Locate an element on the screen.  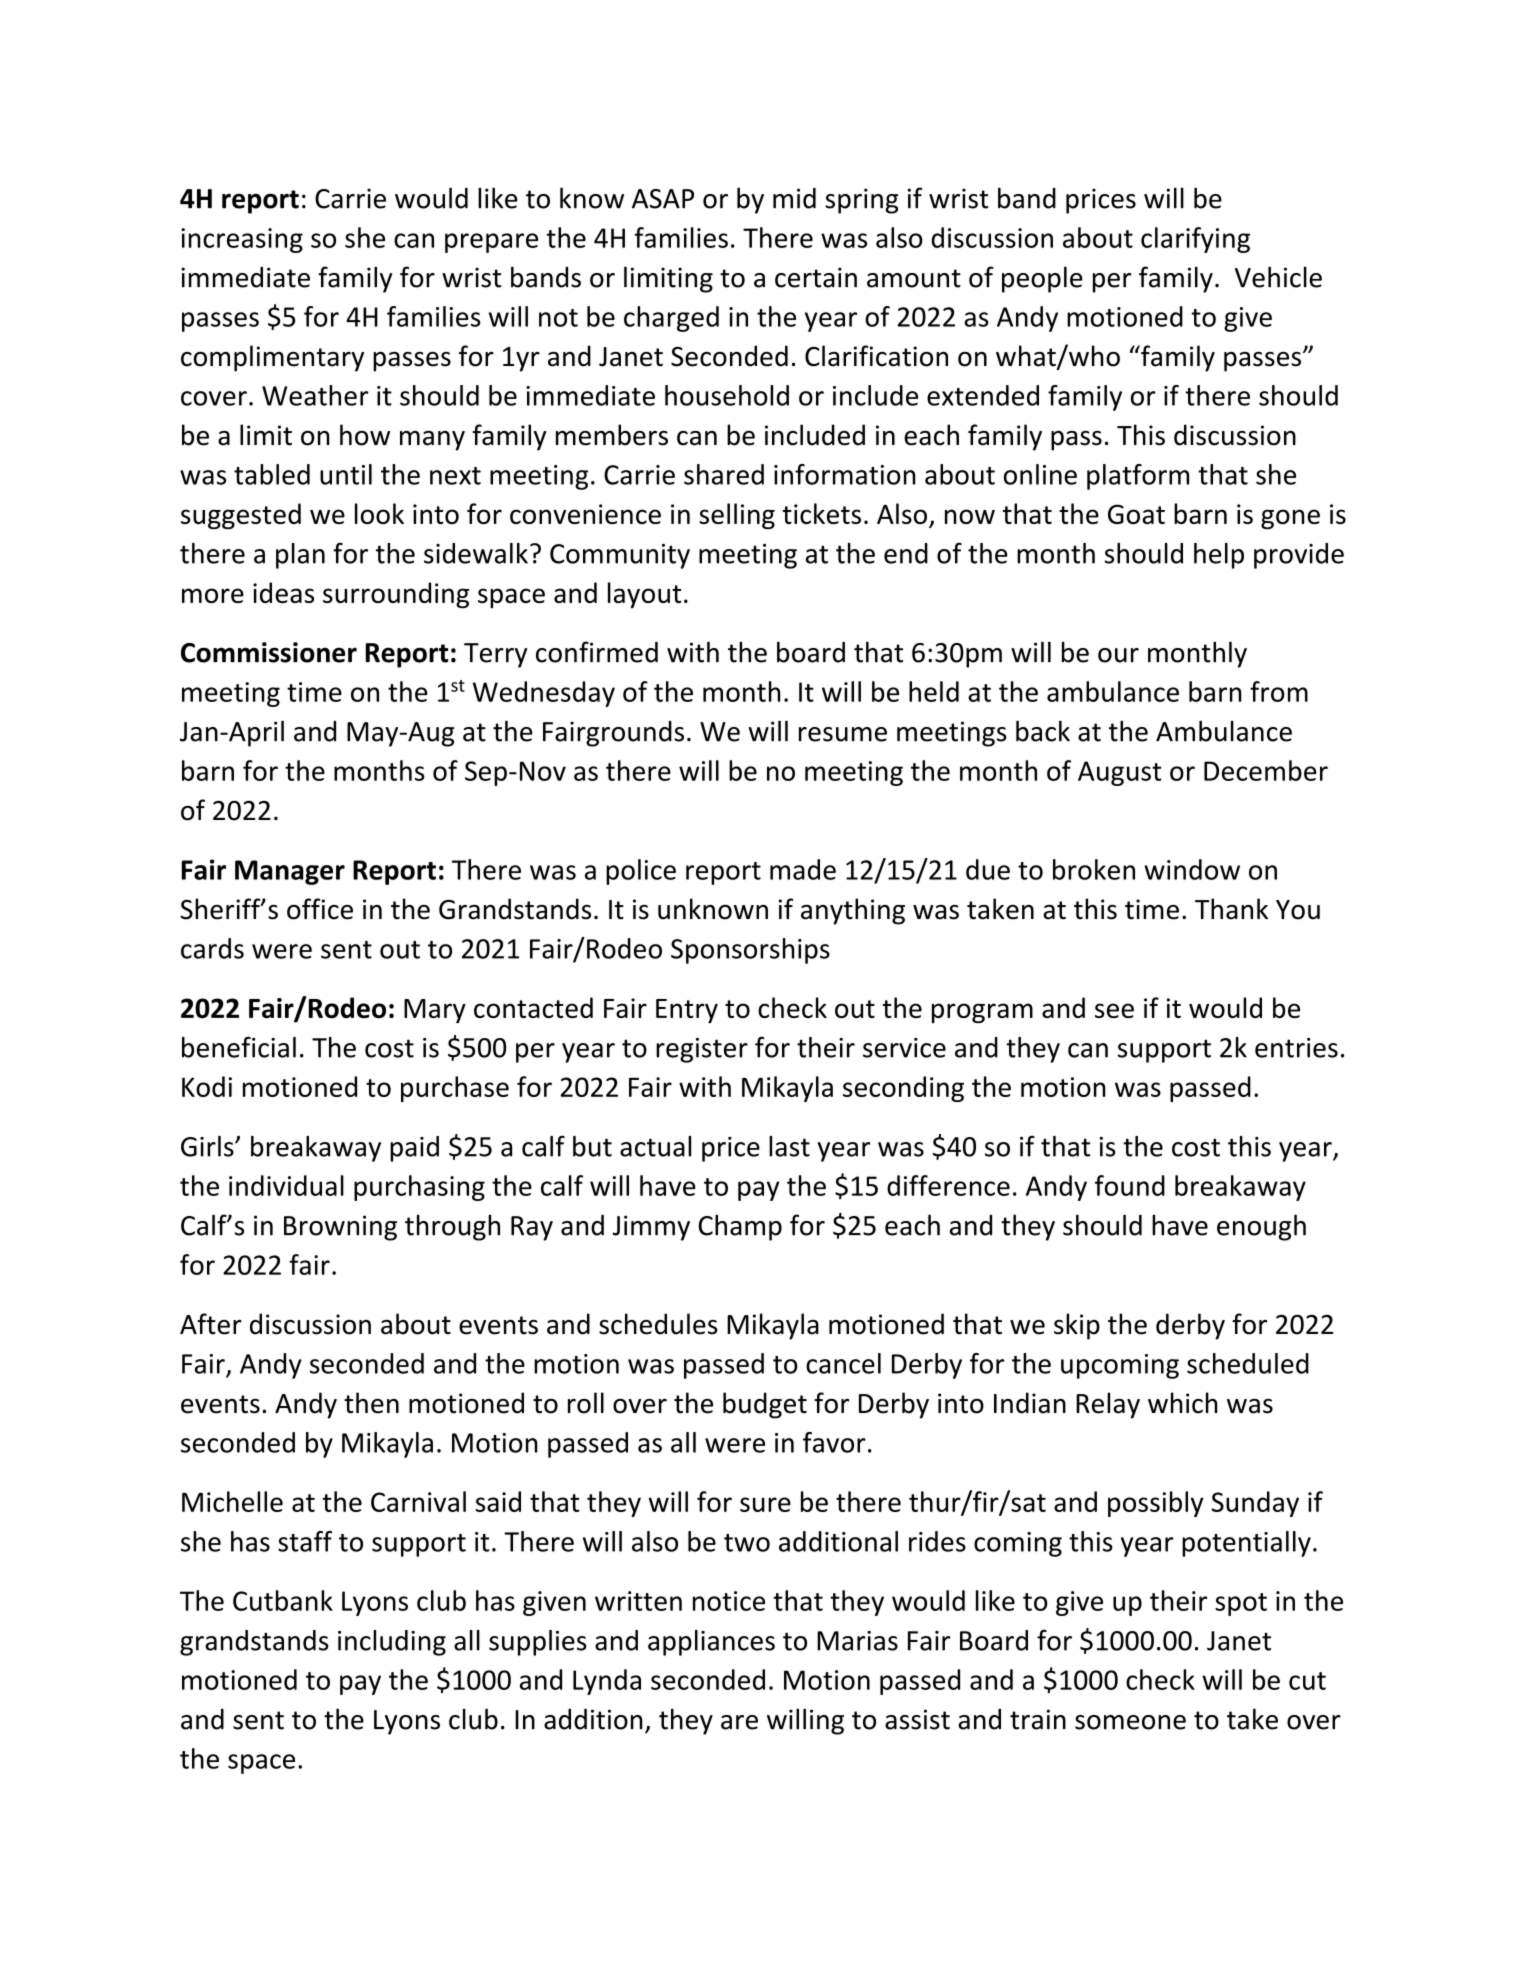
schedules is located at coordinates (658, 1324).
